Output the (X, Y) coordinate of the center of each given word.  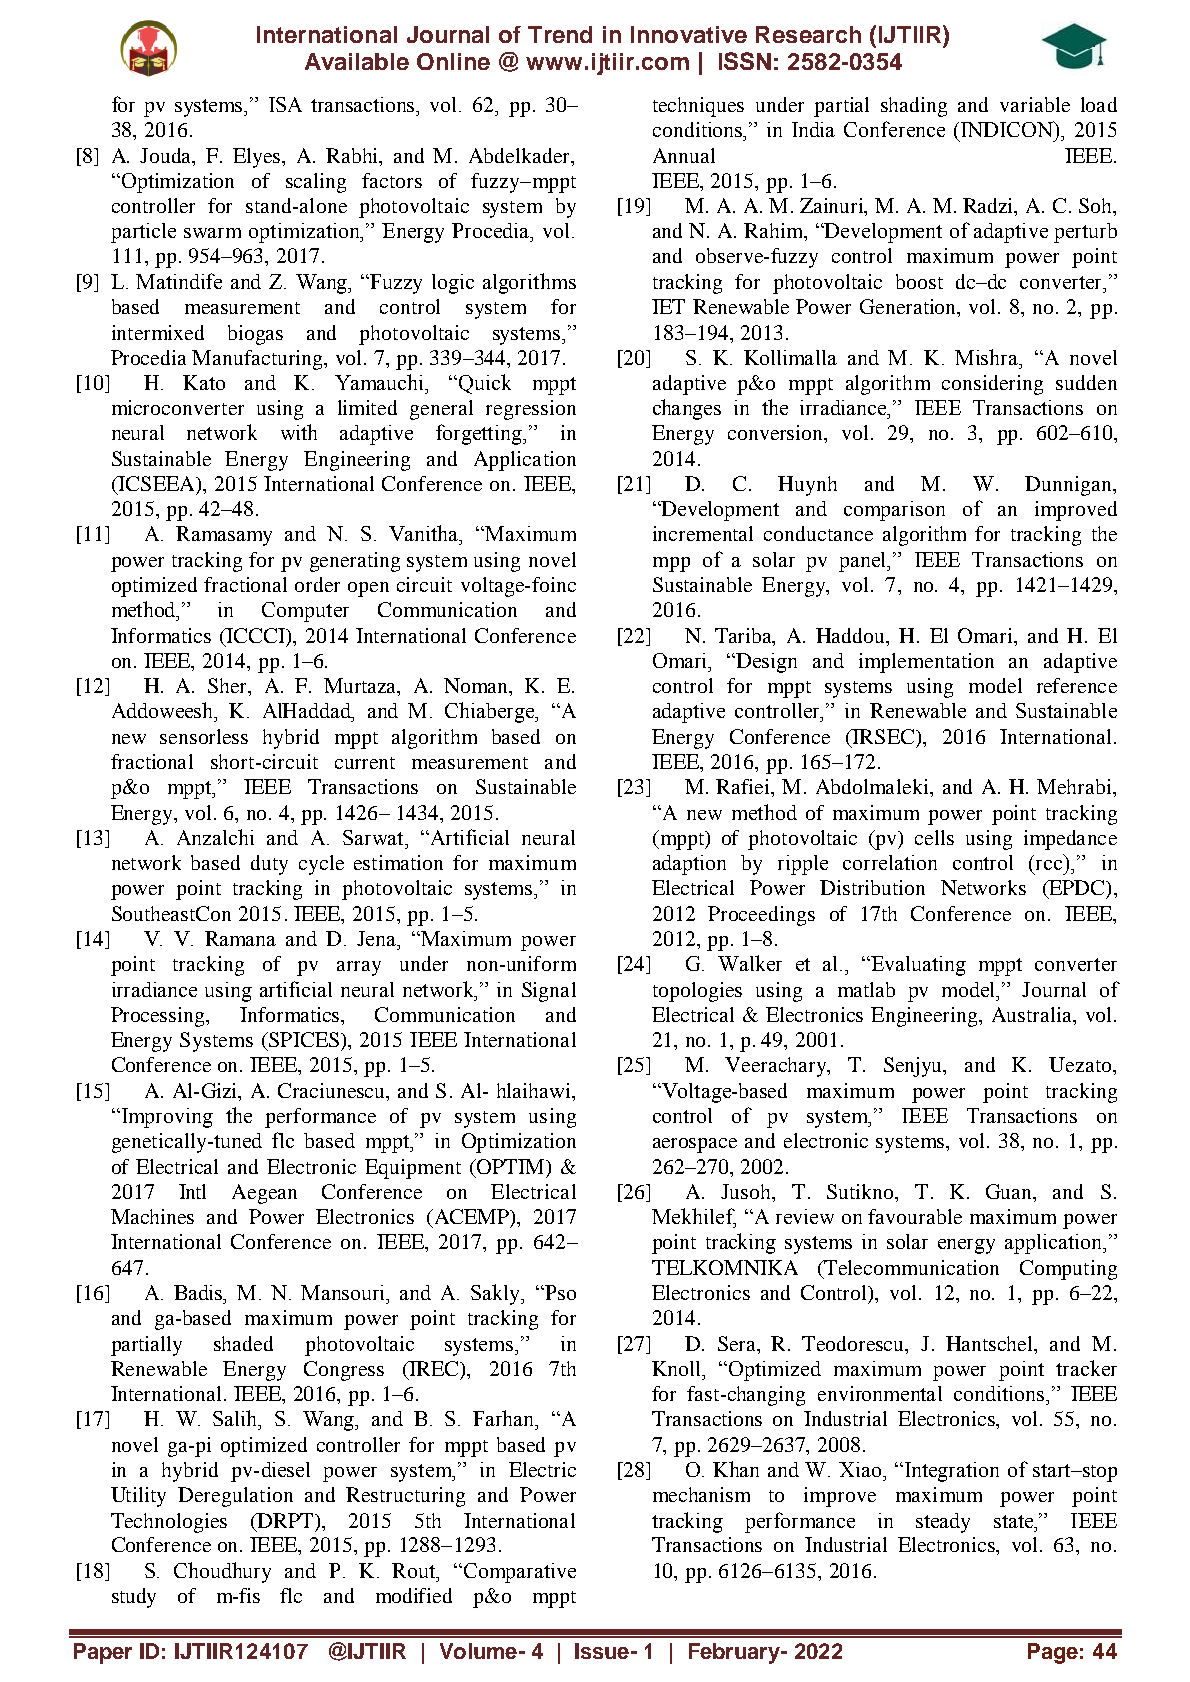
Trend (560, 34)
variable (1035, 104)
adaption (689, 865)
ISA (285, 104)
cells (934, 837)
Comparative (518, 1573)
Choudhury (222, 1572)
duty (269, 865)
